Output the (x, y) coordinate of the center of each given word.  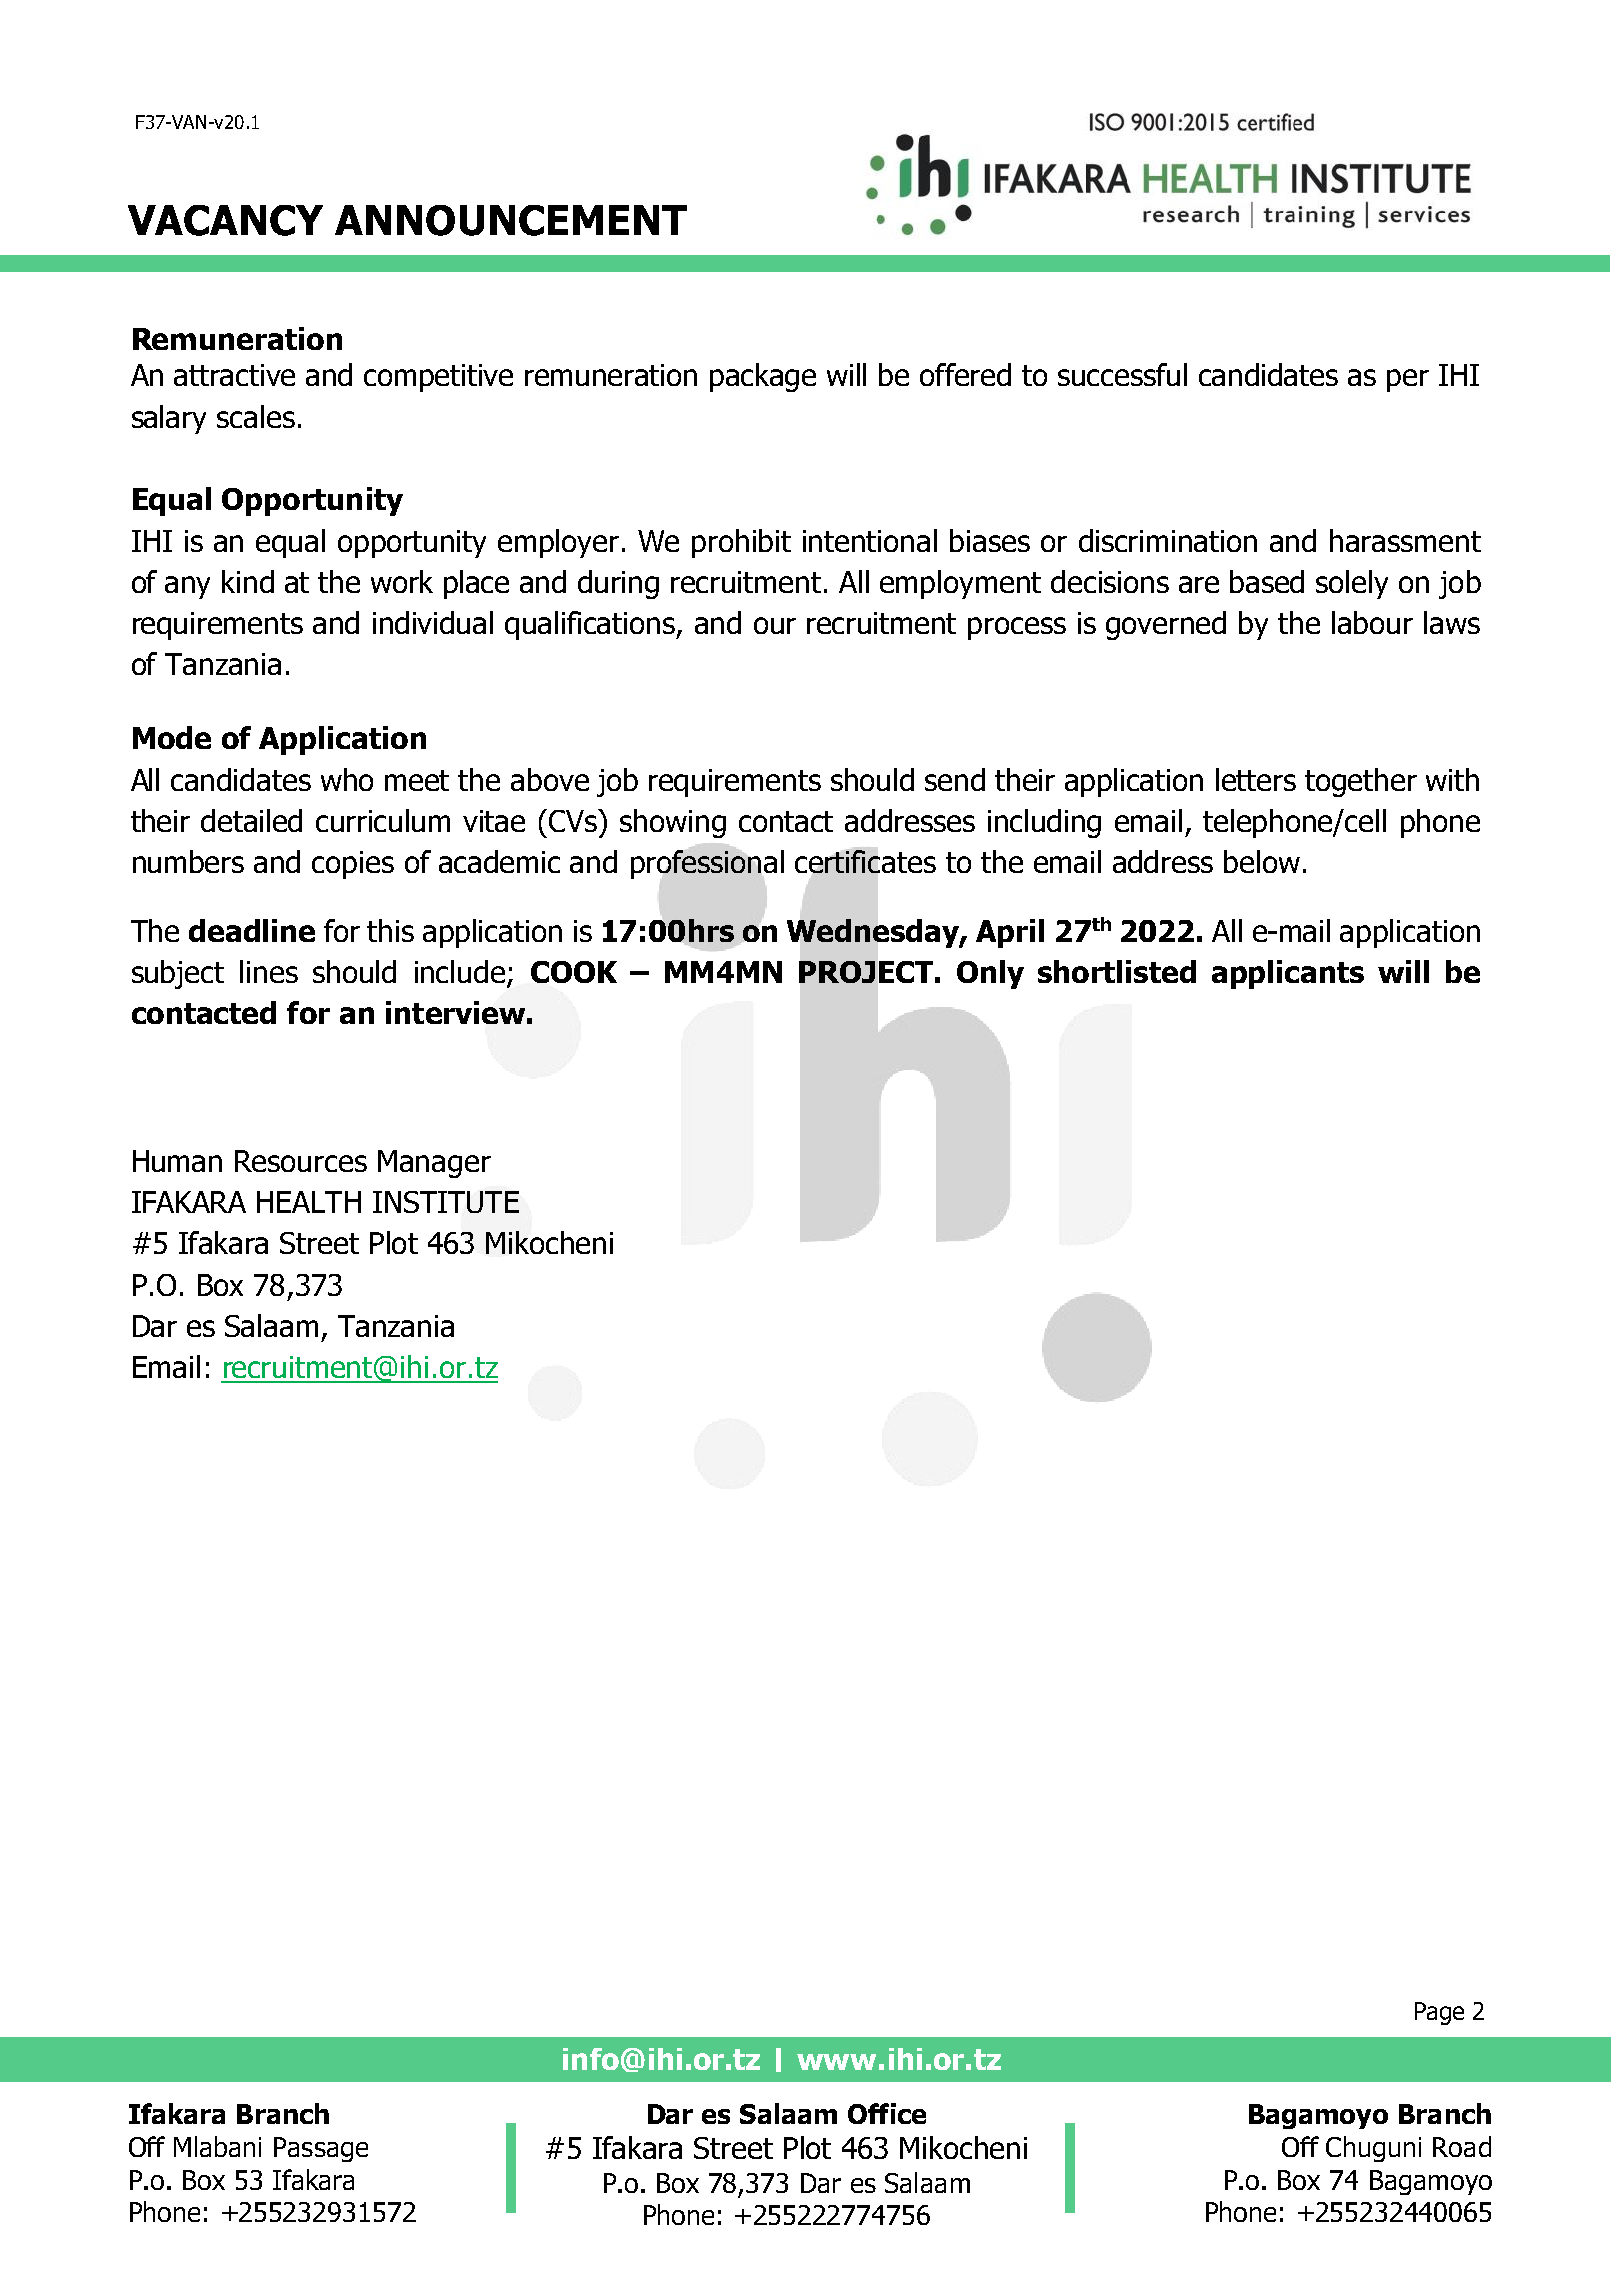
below (1262, 861)
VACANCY (225, 220)
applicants (1288, 974)
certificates (865, 861)
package (763, 377)
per (1408, 380)
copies (353, 865)
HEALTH (309, 1202)
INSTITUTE (446, 1202)
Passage (321, 2149)
